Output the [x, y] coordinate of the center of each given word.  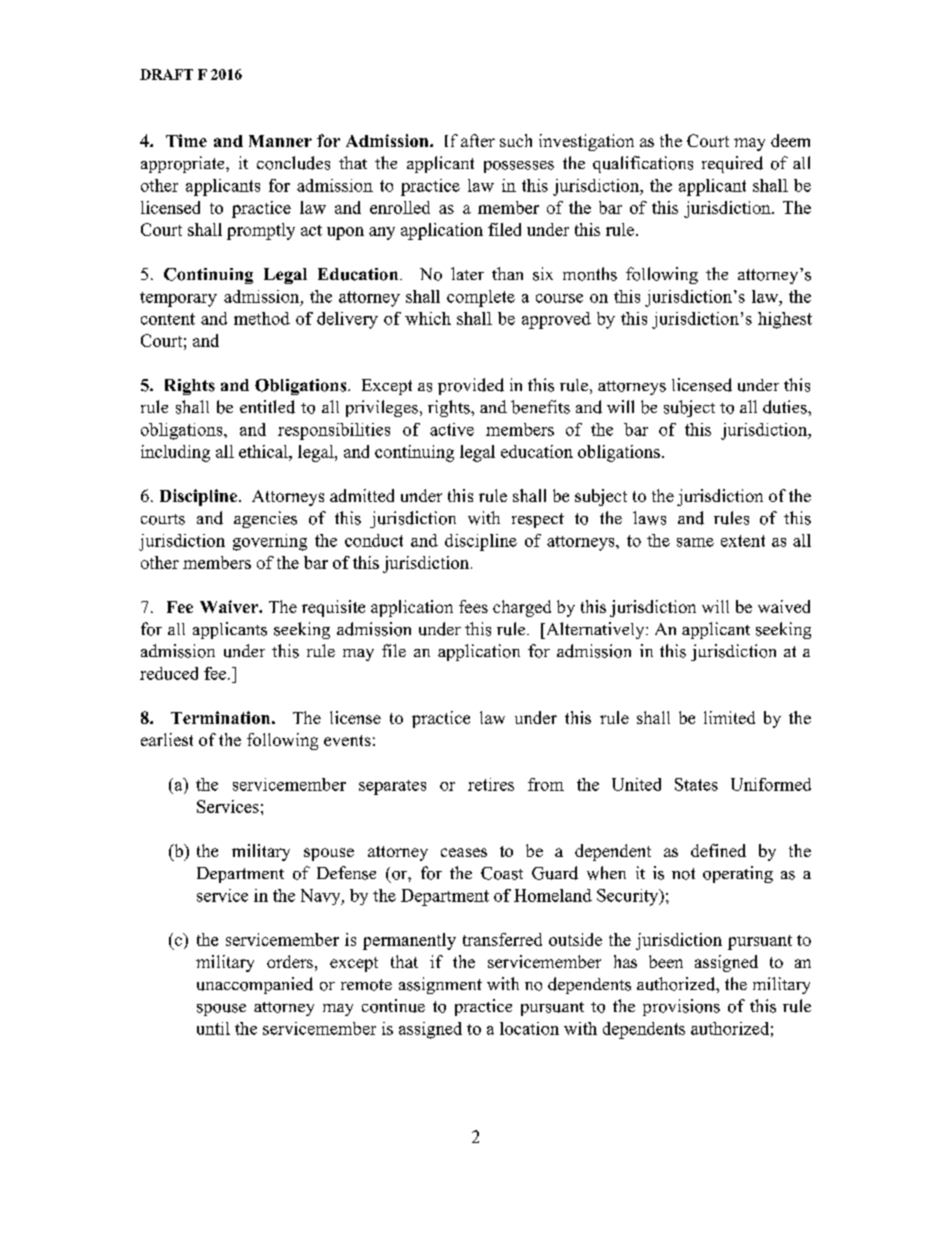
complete [481, 298]
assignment [440, 985]
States [696, 784]
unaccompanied [255, 985]
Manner [280, 141]
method [262, 318]
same [695, 542]
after [478, 140]
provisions [681, 1007]
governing [270, 542]
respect [538, 520]
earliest [167, 739]
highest [785, 320]
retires [491, 784]
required [732, 164]
